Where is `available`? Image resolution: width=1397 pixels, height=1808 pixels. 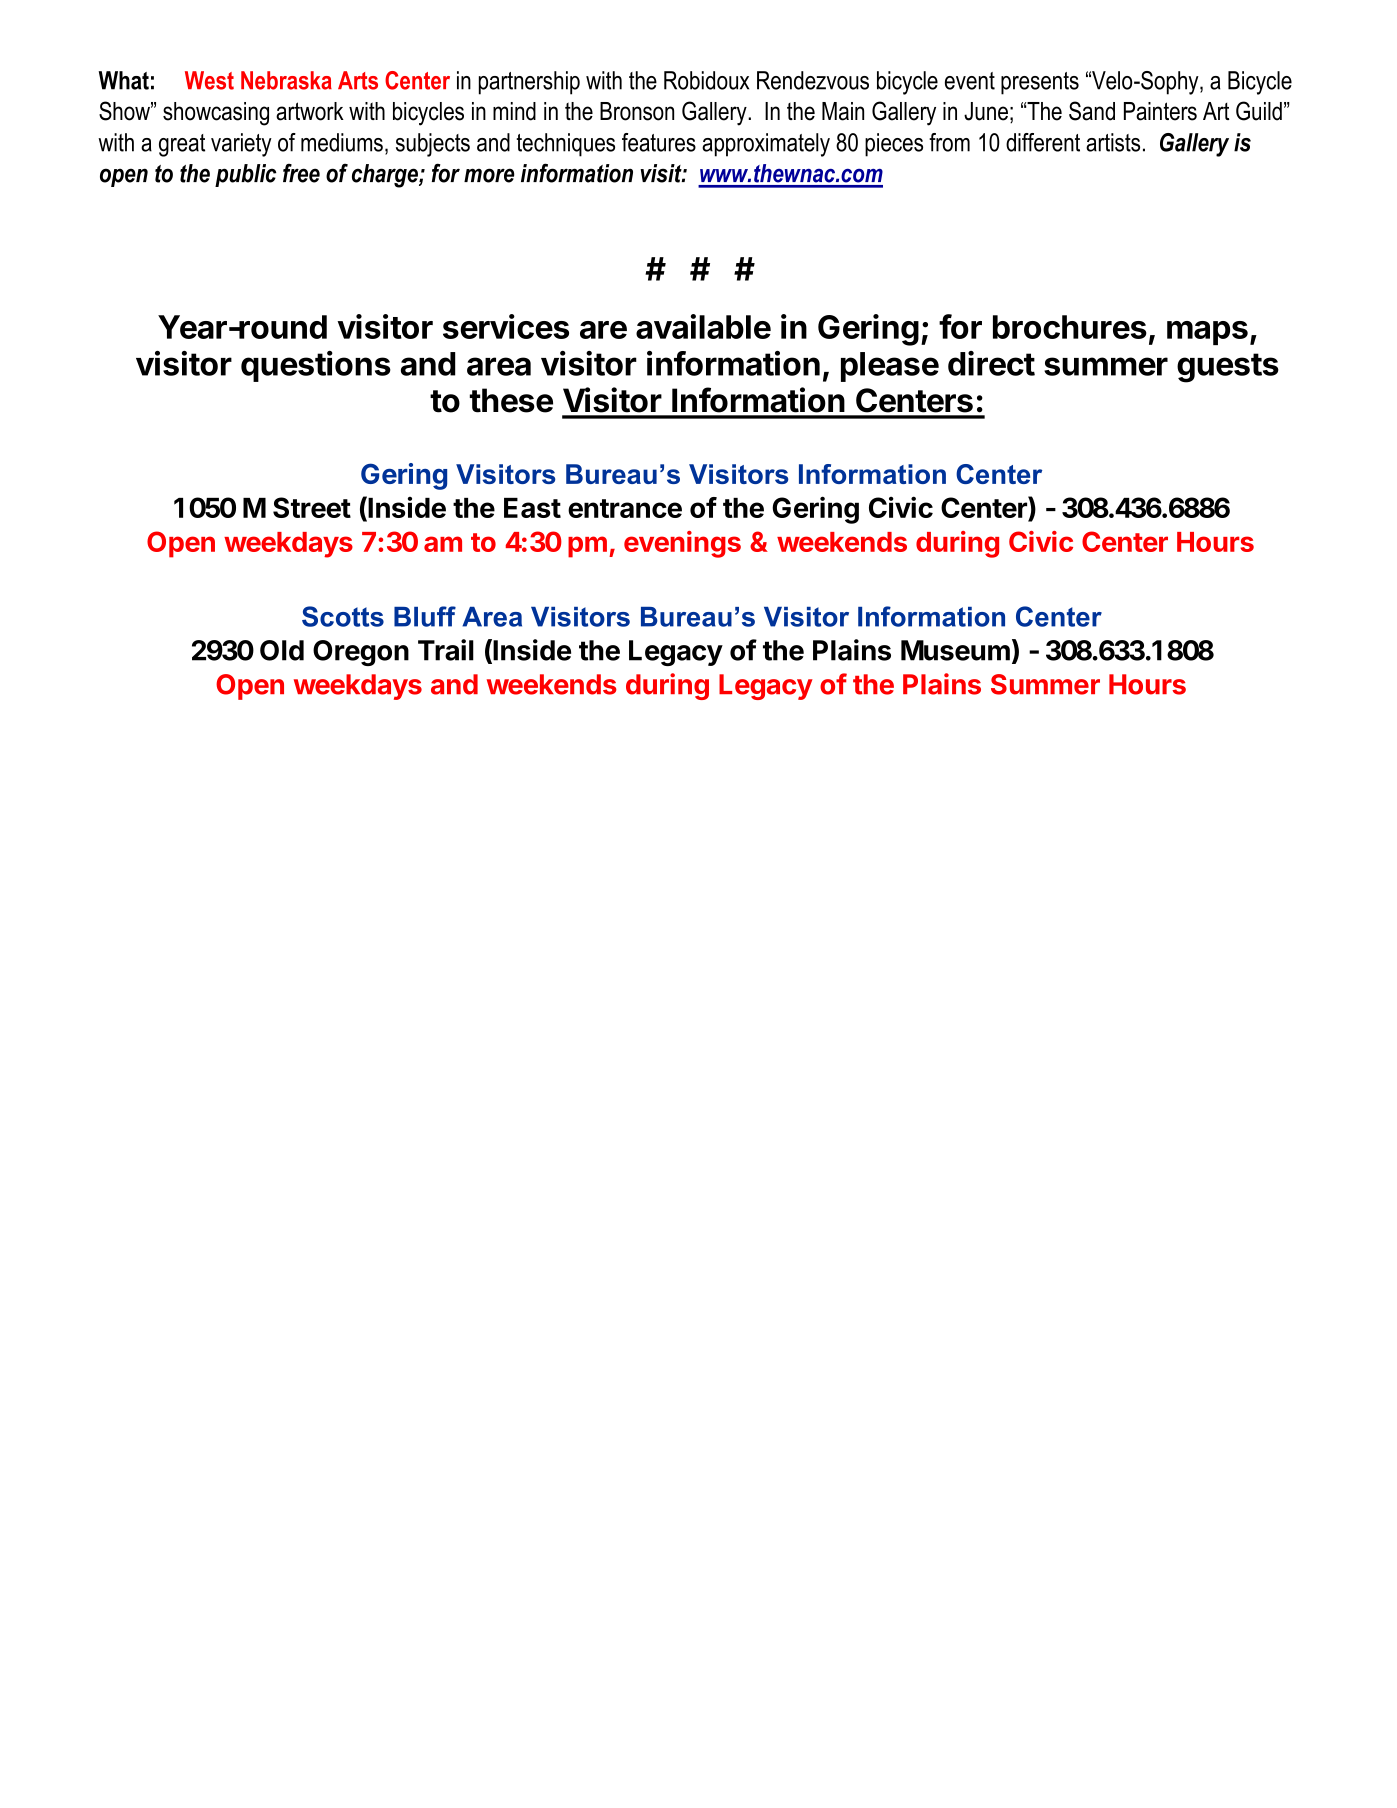 available is located at coordinates (703, 326).
